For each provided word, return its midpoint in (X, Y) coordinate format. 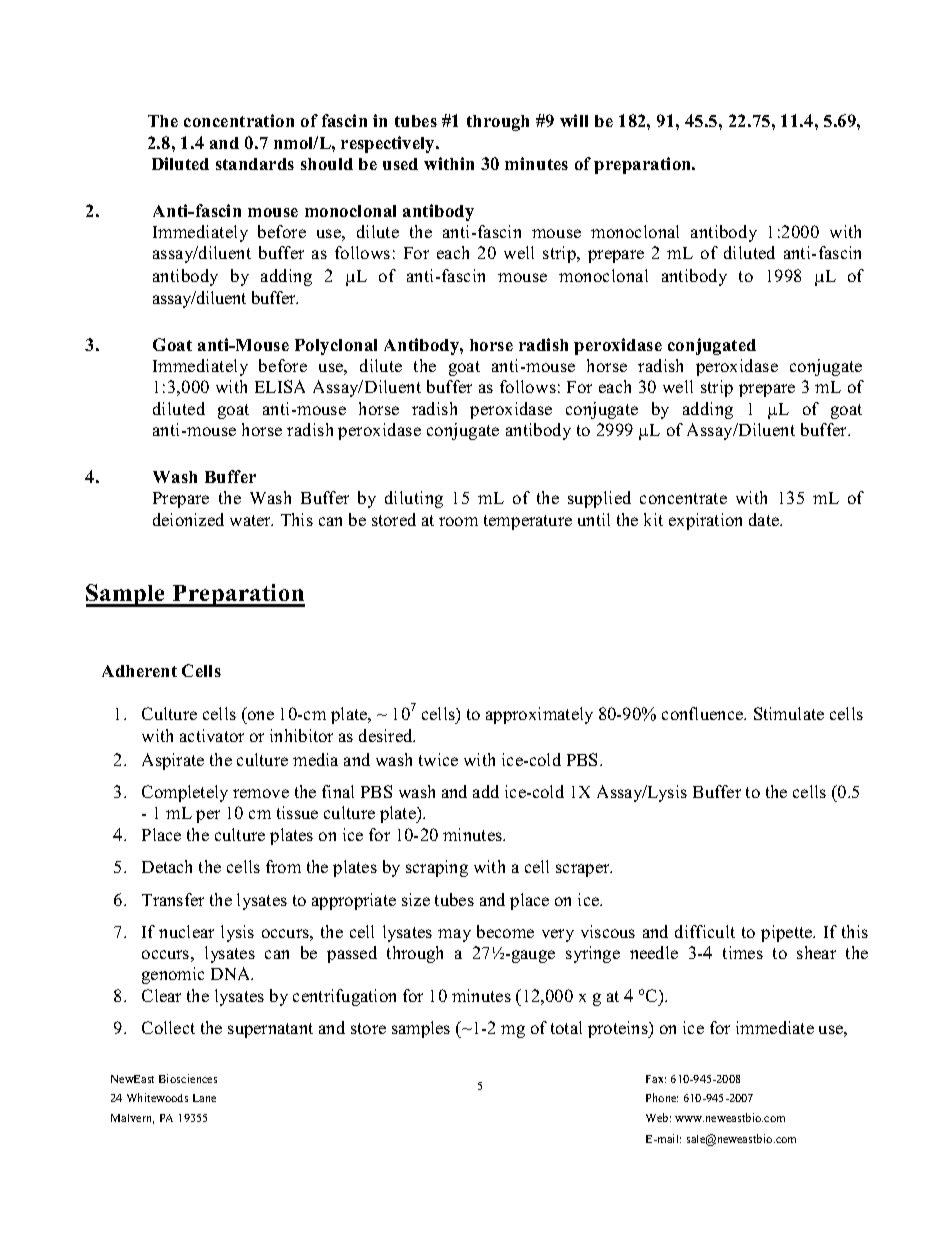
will (574, 120)
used (400, 164)
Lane (204, 1098)
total (566, 1027)
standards (255, 164)
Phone (662, 1097)
